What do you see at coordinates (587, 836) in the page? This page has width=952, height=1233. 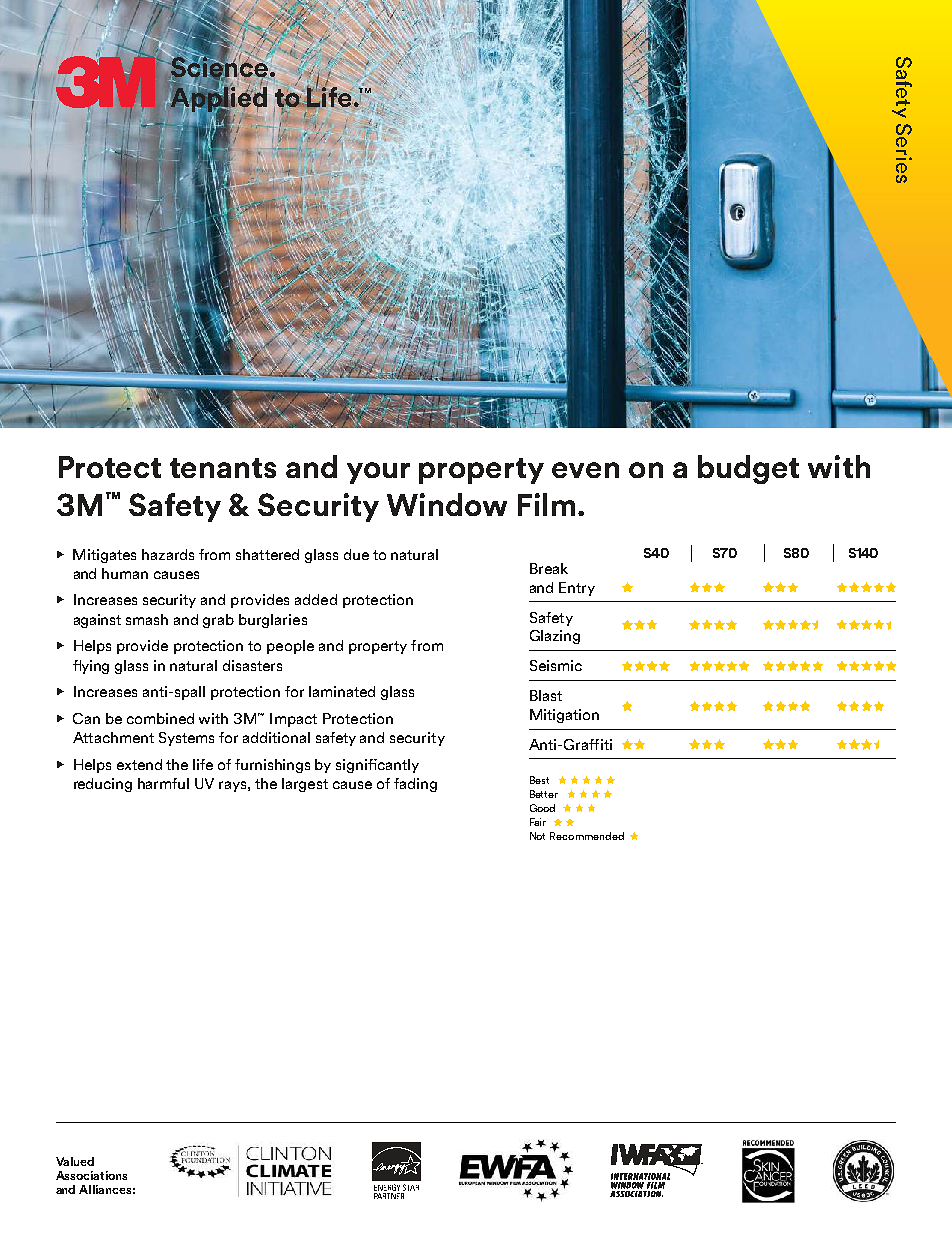 I see `Recommended` at bounding box center [587, 836].
